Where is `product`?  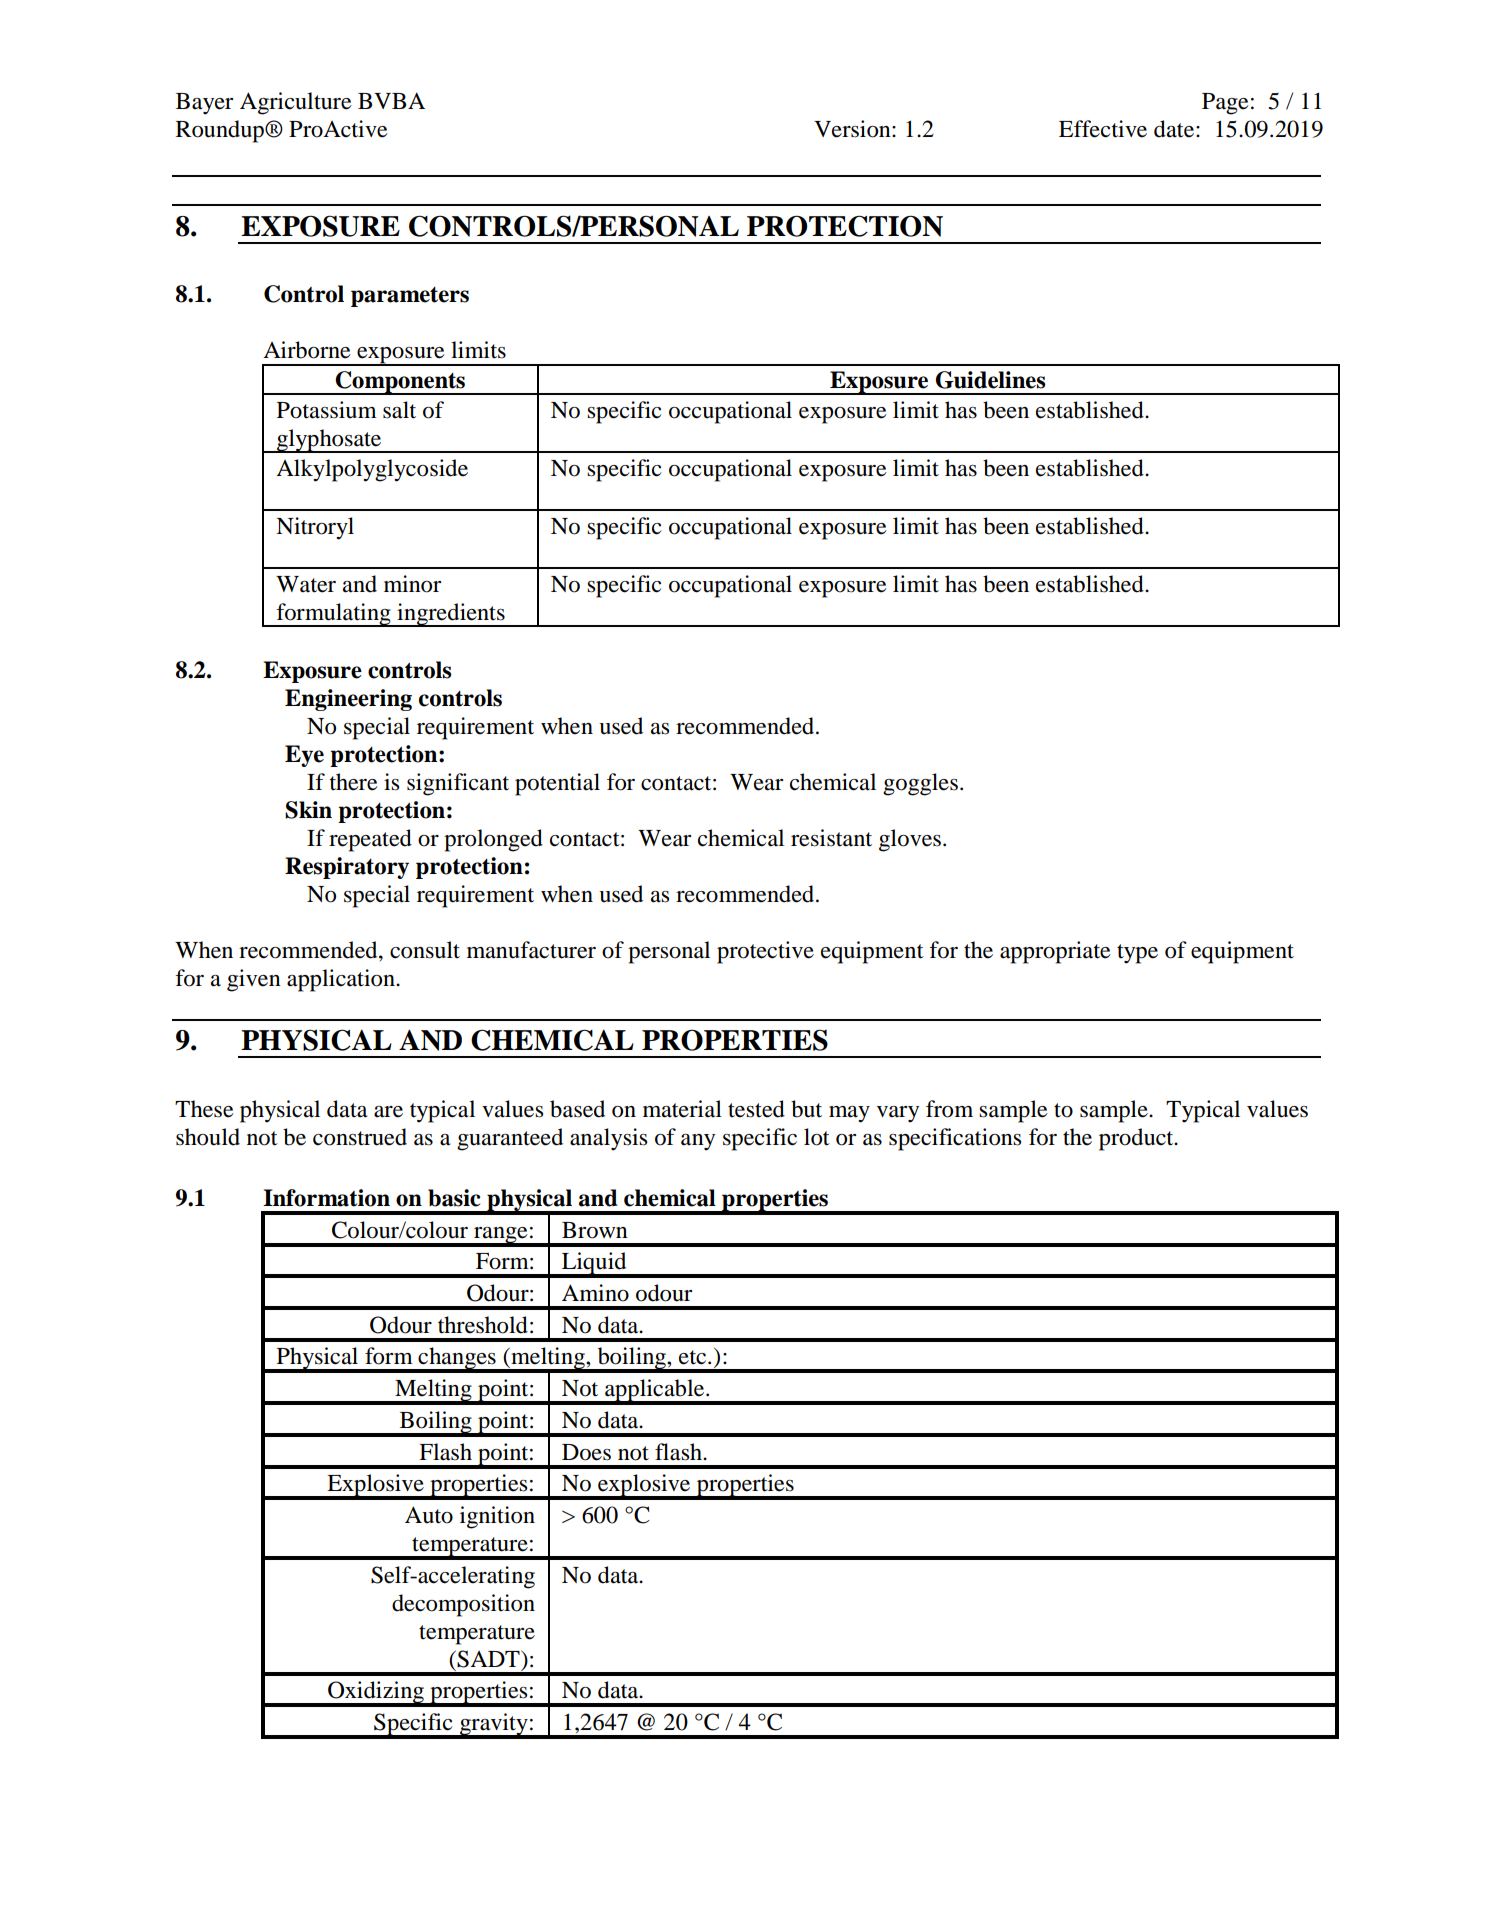
product is located at coordinates (1137, 1139).
